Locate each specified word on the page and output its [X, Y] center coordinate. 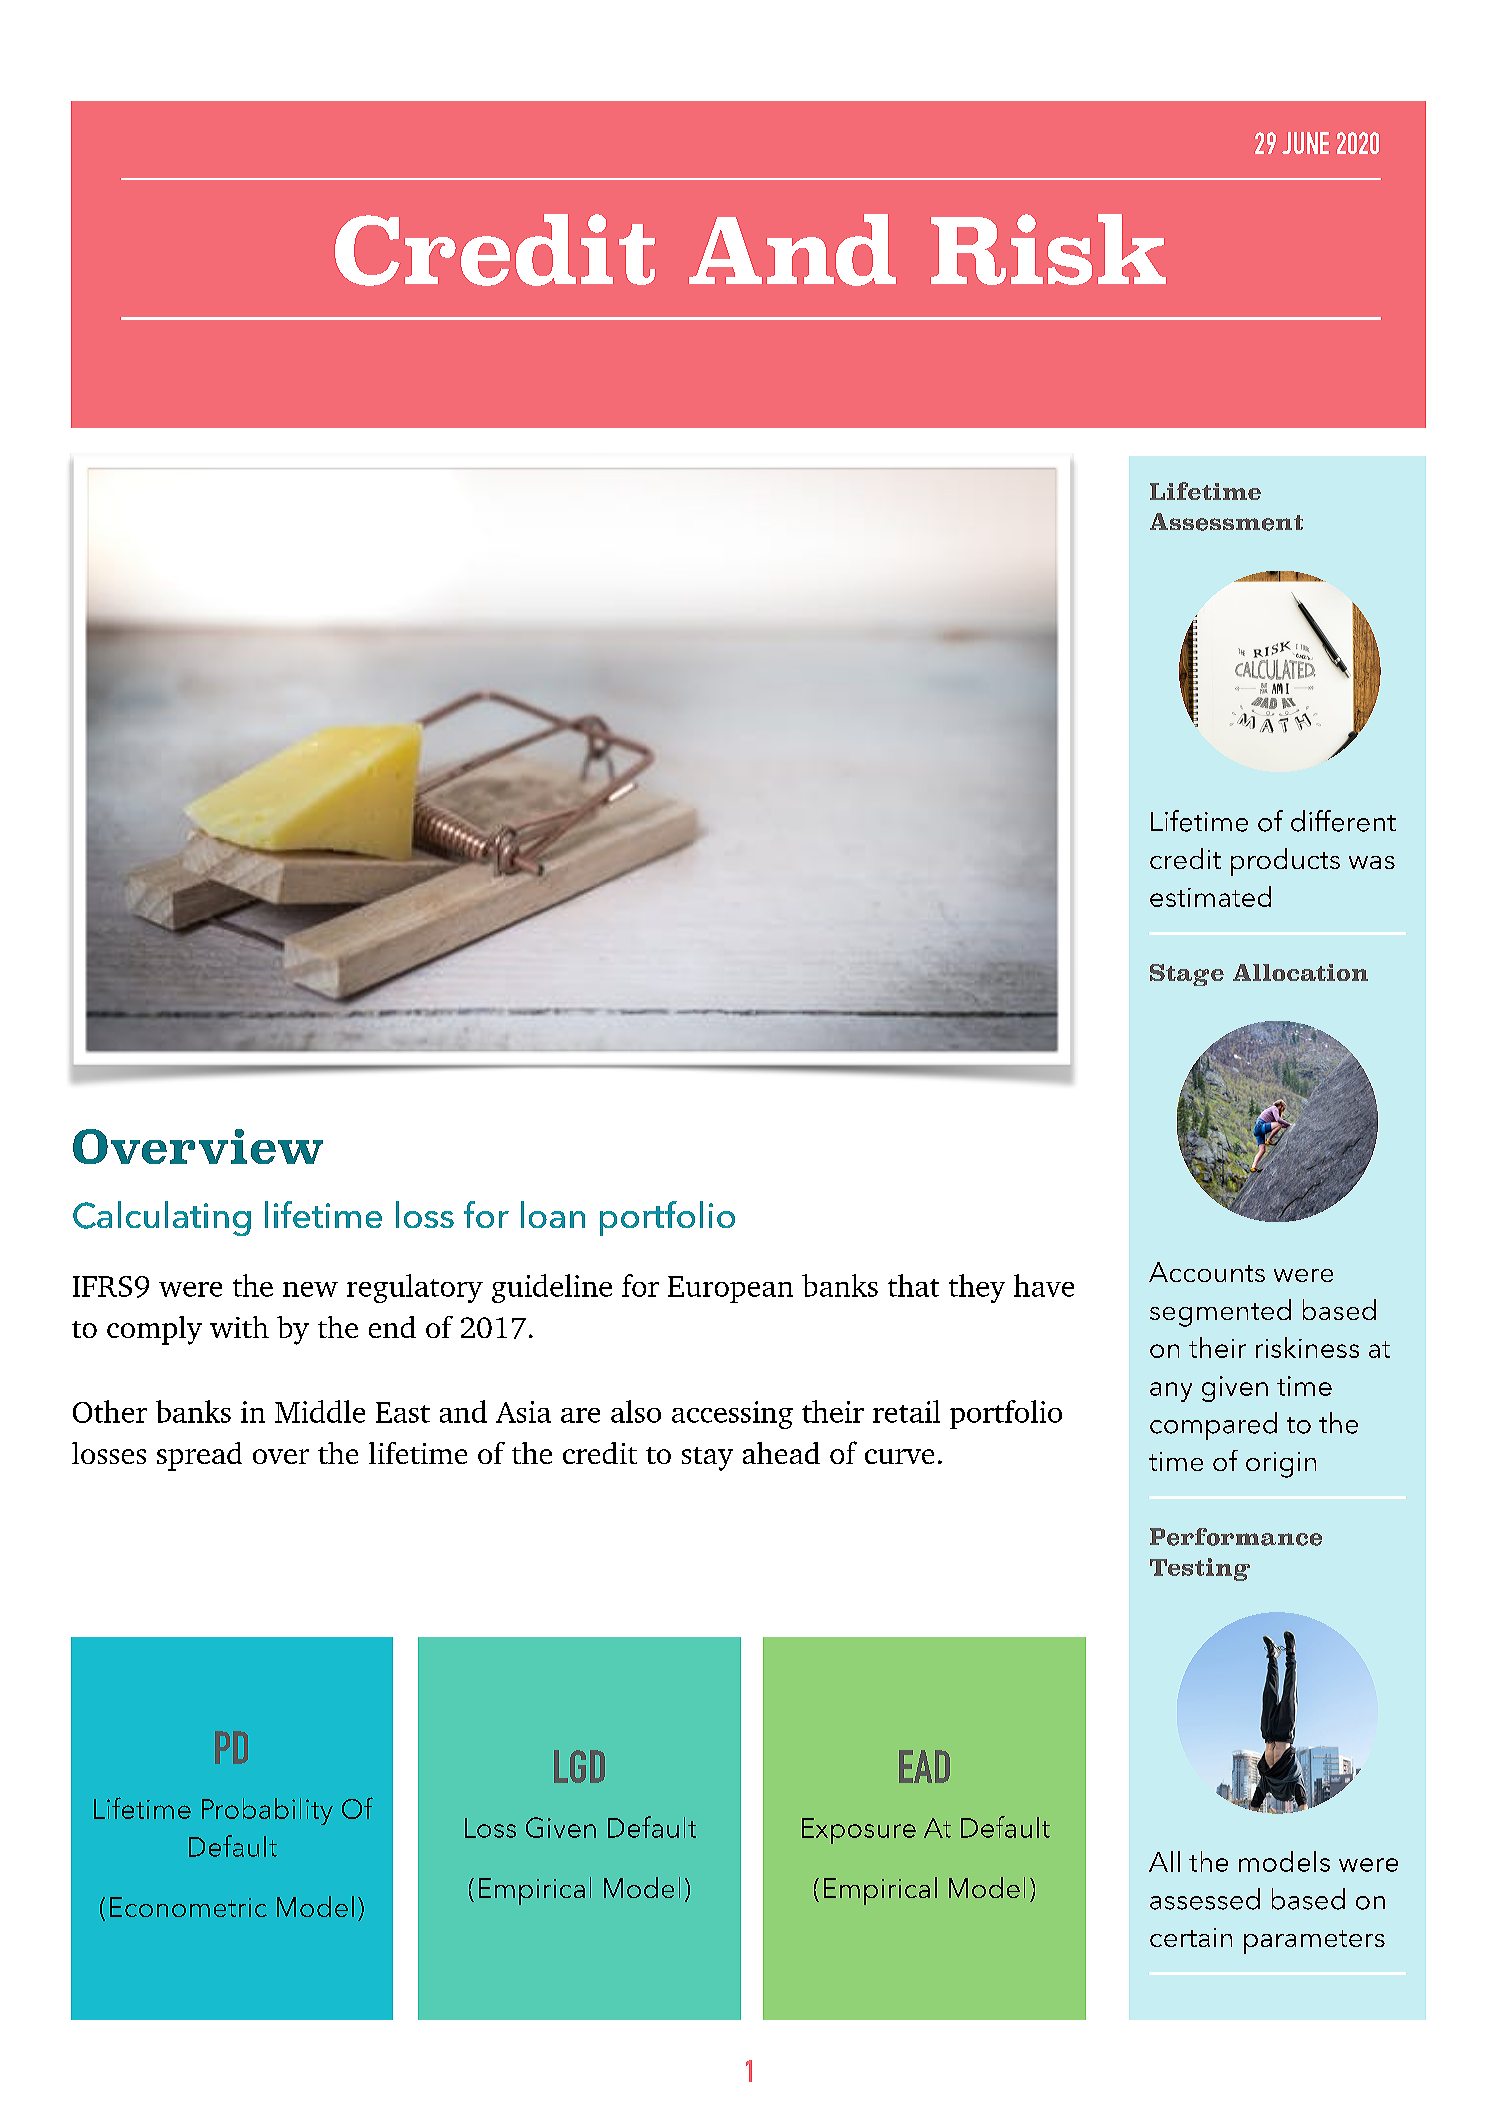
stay [707, 1459]
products [1285, 862]
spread [199, 1456]
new [310, 1289]
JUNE [1305, 143]
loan [553, 1214]
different [1343, 821]
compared [1213, 1426]
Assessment [1226, 522]
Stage [1187, 975]
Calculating [162, 1218]
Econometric [188, 1907]
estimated [1210, 896]
